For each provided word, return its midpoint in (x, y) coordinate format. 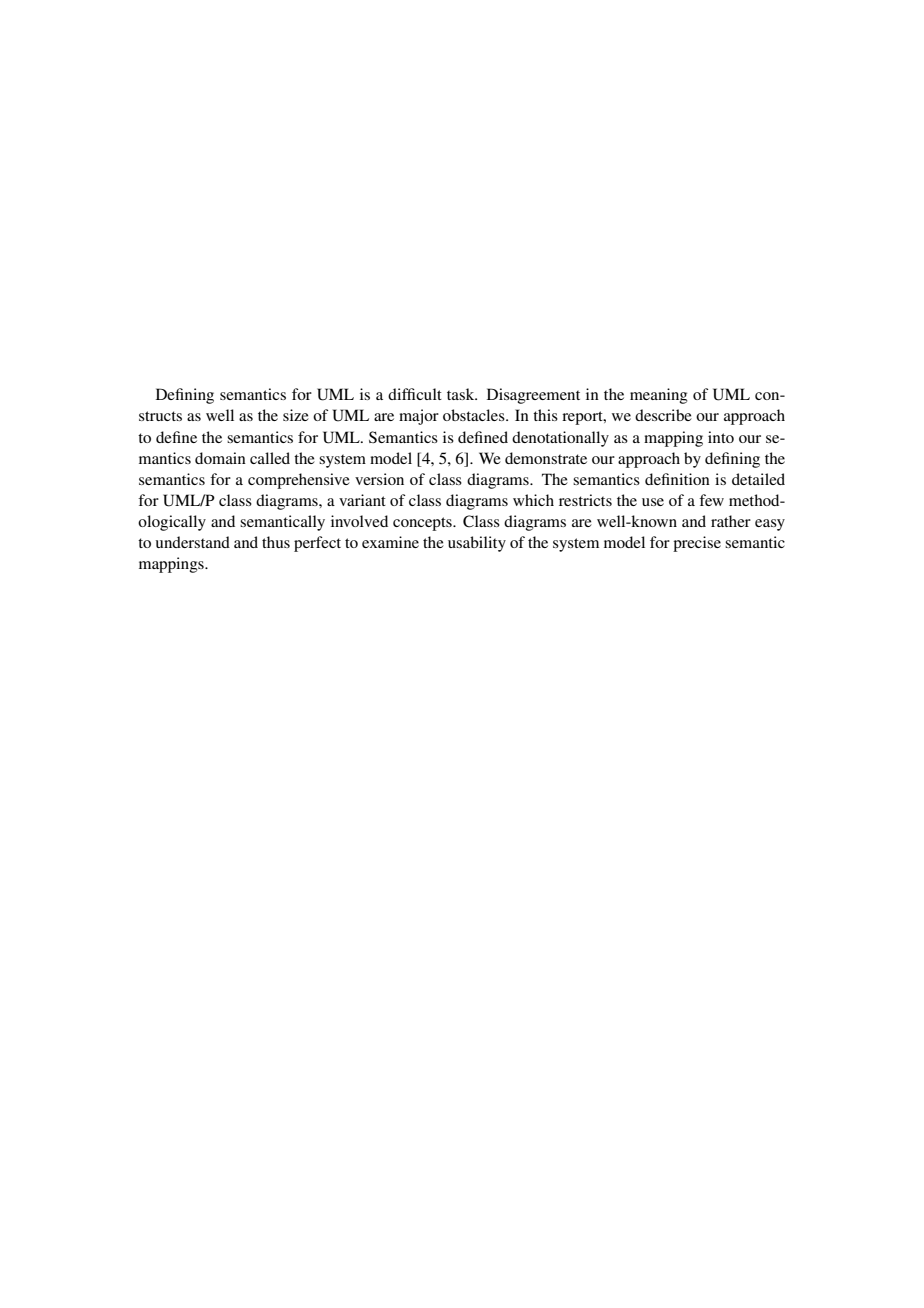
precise (697, 544)
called (270, 458)
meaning (659, 396)
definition (677, 479)
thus (276, 542)
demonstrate (546, 458)
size (296, 415)
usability (477, 544)
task (462, 394)
